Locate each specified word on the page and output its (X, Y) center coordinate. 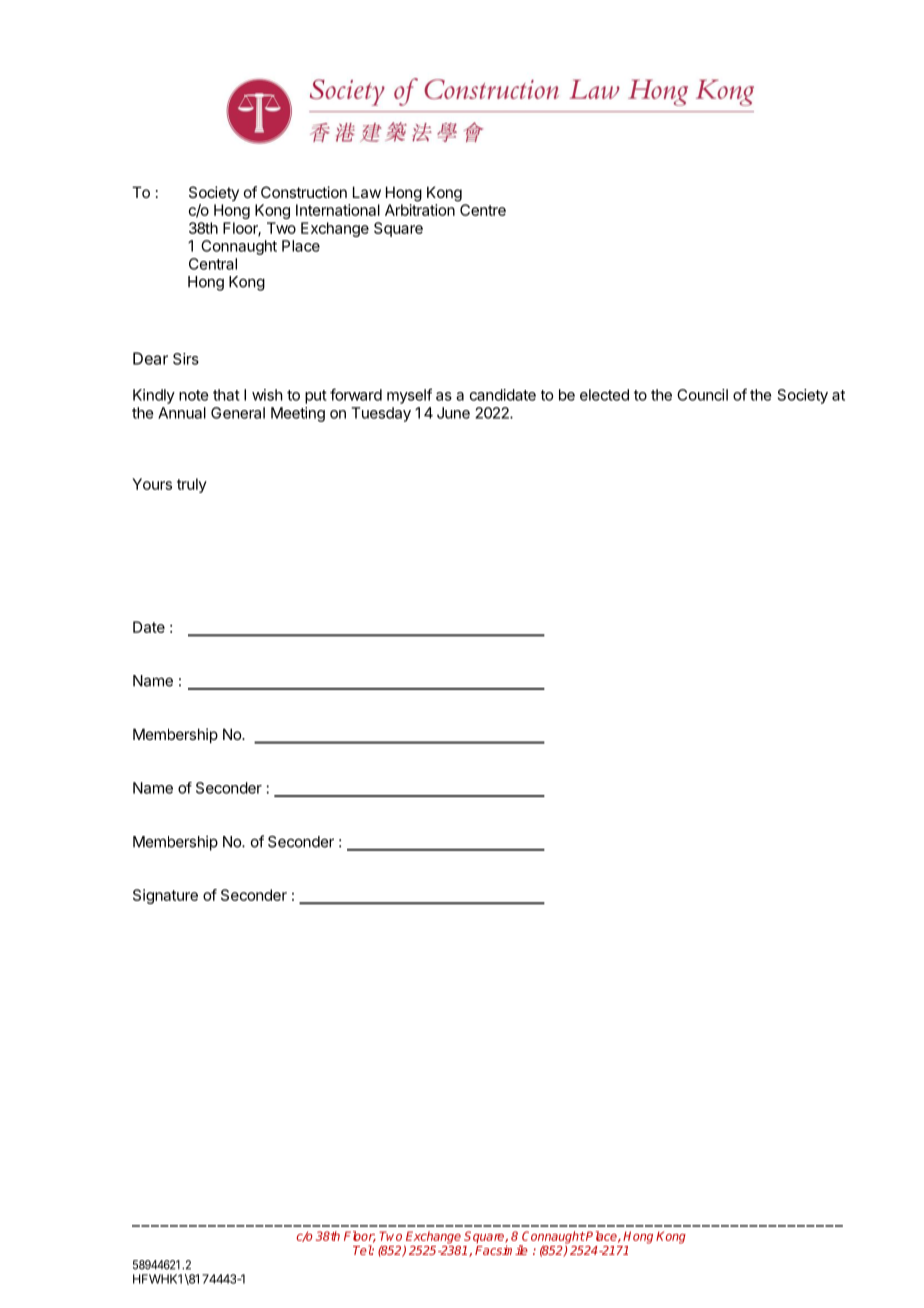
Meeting (298, 414)
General (238, 413)
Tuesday (381, 414)
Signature (165, 896)
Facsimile (501, 1250)
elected (604, 395)
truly (192, 485)
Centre (483, 210)
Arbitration (420, 210)
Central (213, 264)
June (453, 413)
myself (409, 396)
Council (702, 395)
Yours (152, 484)
